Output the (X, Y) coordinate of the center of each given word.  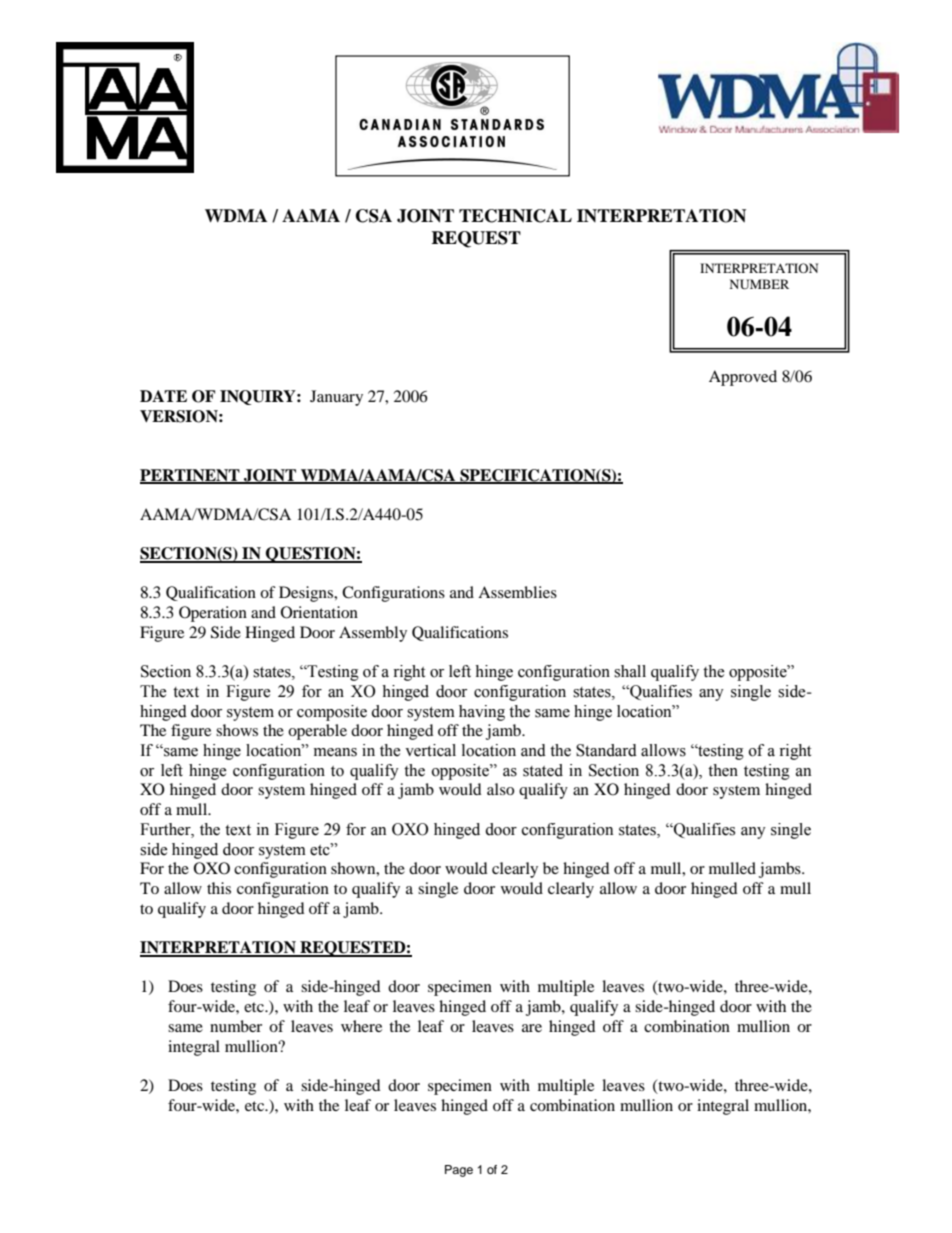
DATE (163, 396)
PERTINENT (191, 476)
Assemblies (517, 592)
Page (459, 1171)
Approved (743, 378)
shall (630, 671)
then (723, 770)
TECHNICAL (515, 216)
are (532, 1028)
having (482, 713)
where (361, 1026)
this (219, 888)
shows (237, 730)
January (336, 398)
